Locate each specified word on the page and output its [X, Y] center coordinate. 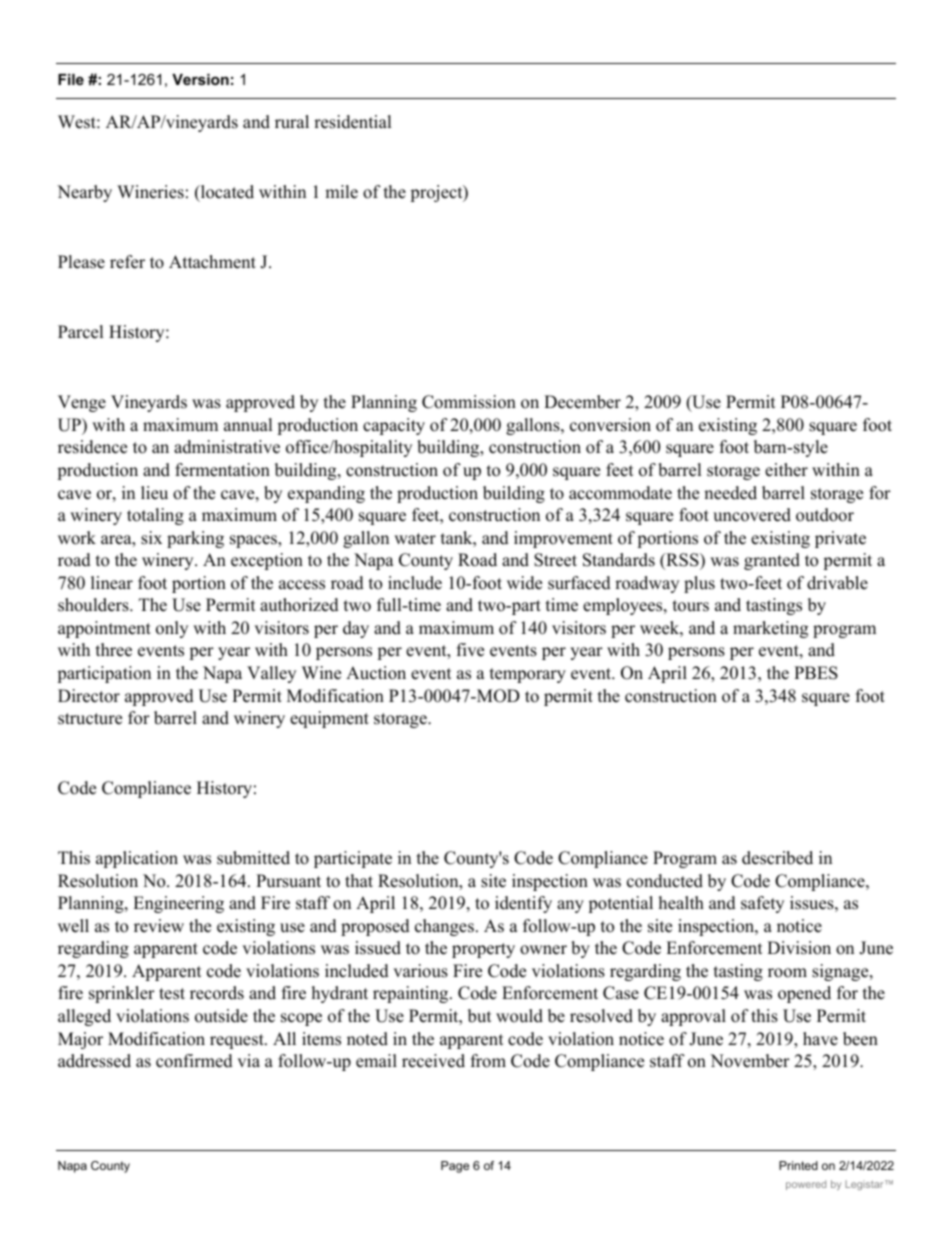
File [71, 79]
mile [341, 192]
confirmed [194, 1061]
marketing [770, 629]
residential [353, 122]
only [172, 629]
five [470, 650]
